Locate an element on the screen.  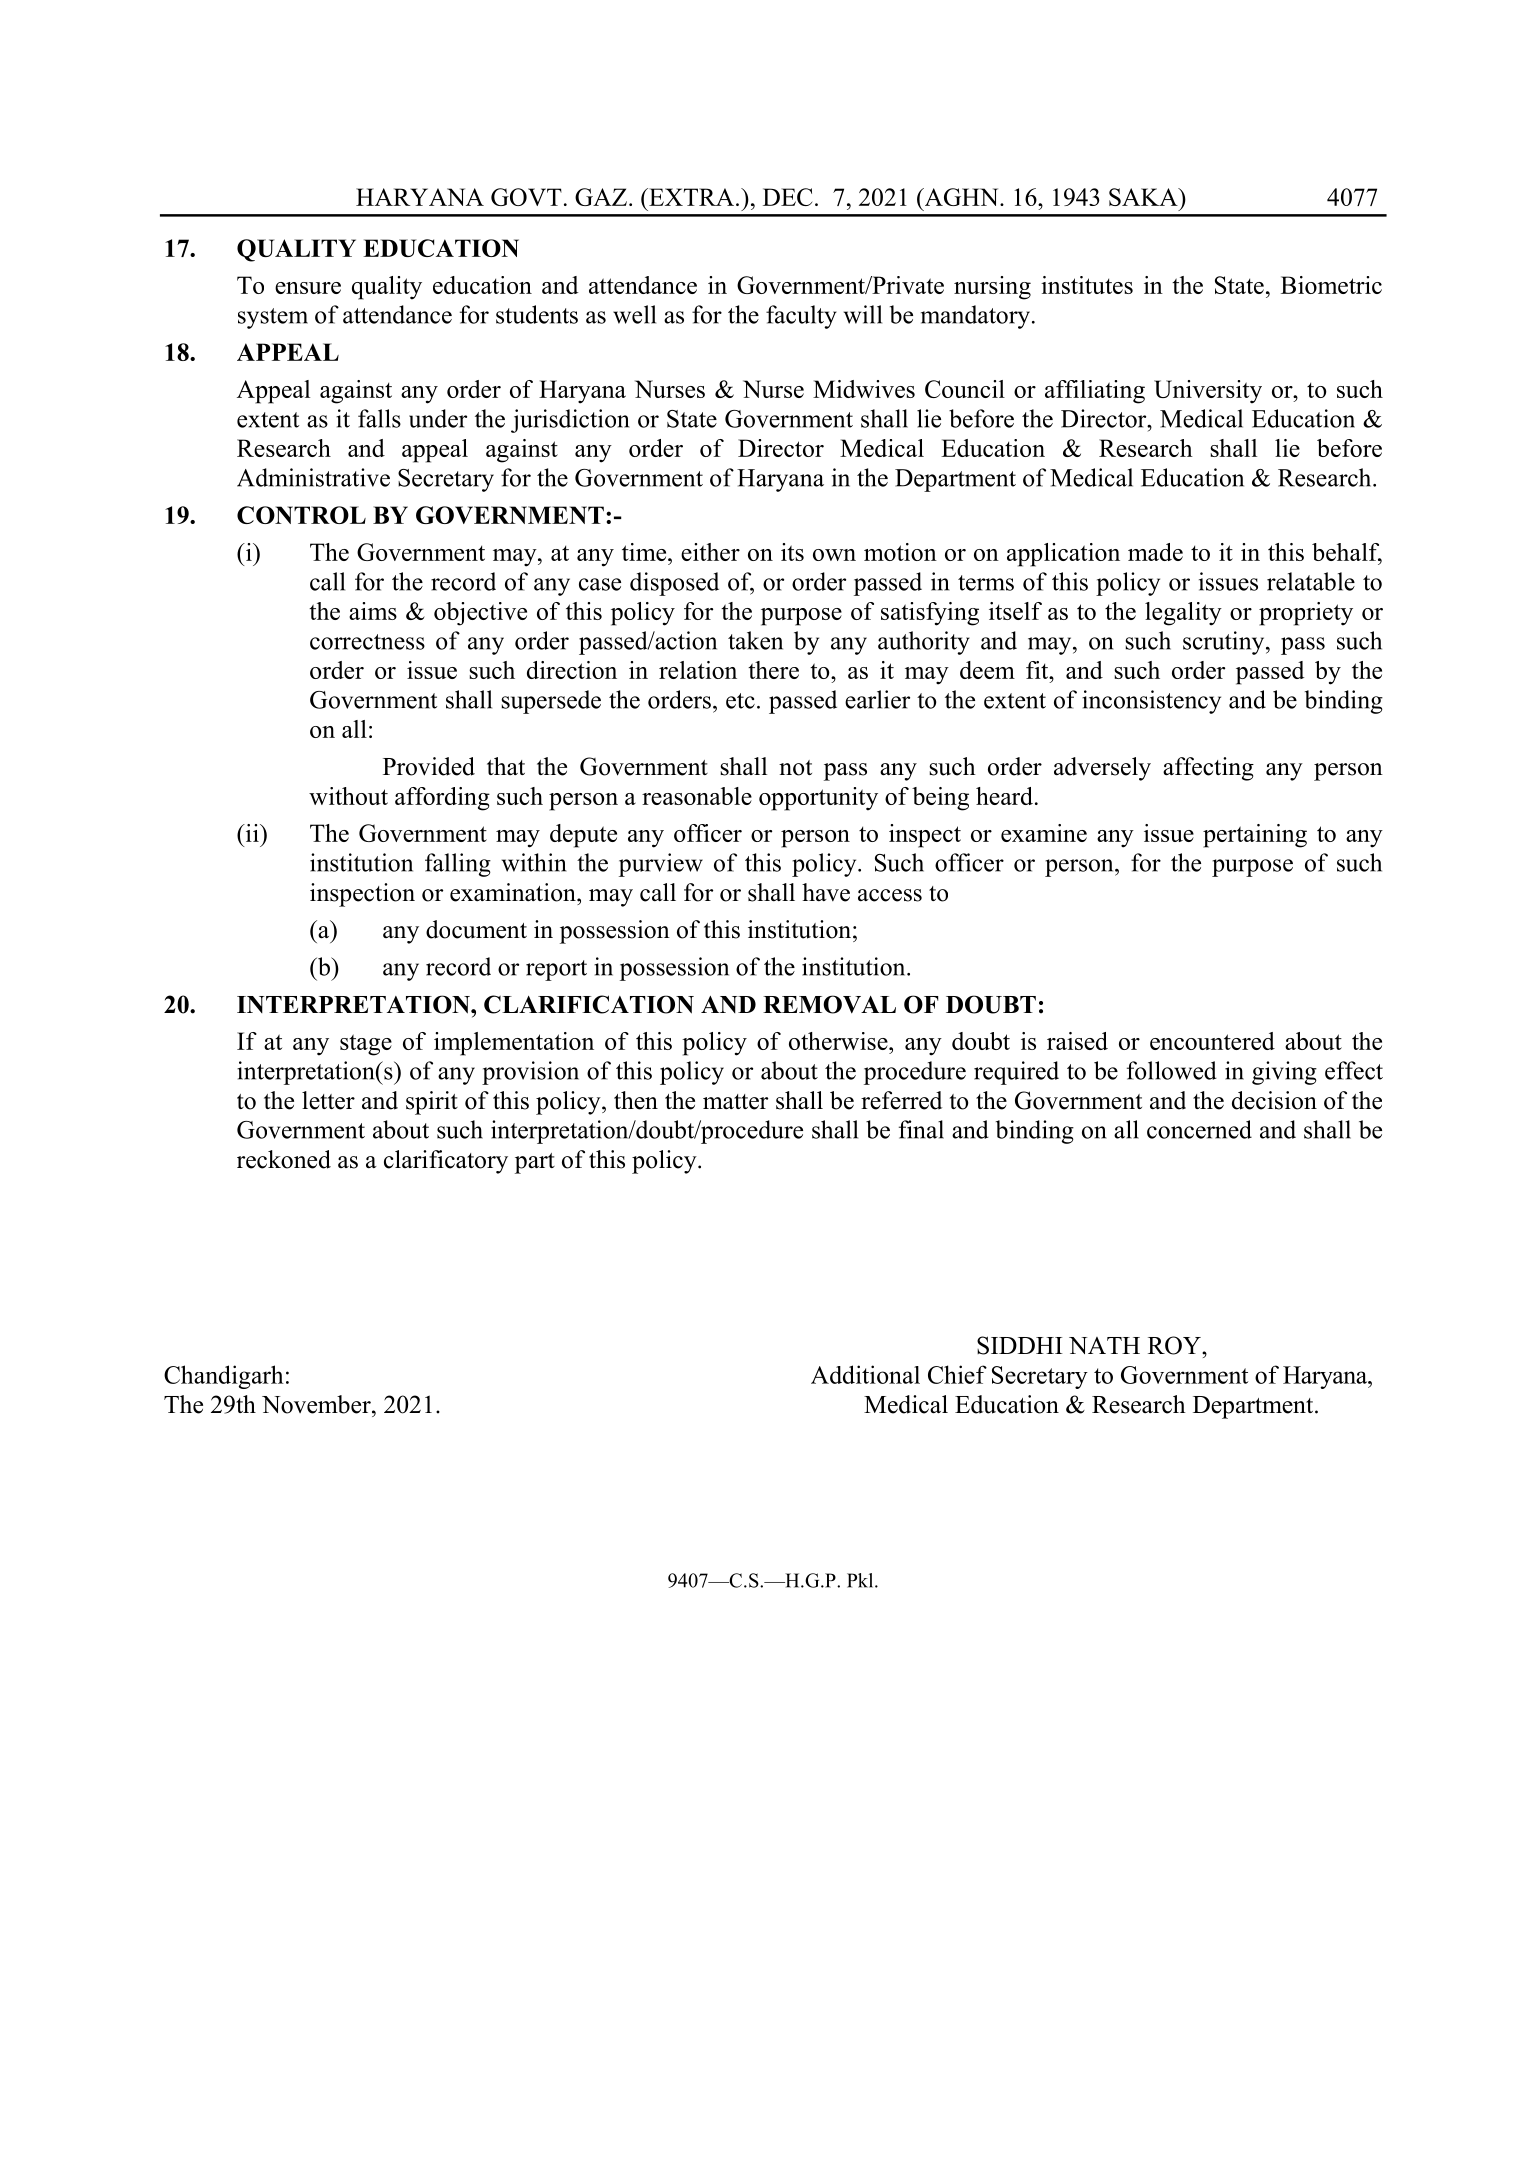
ensure is located at coordinates (308, 288).
